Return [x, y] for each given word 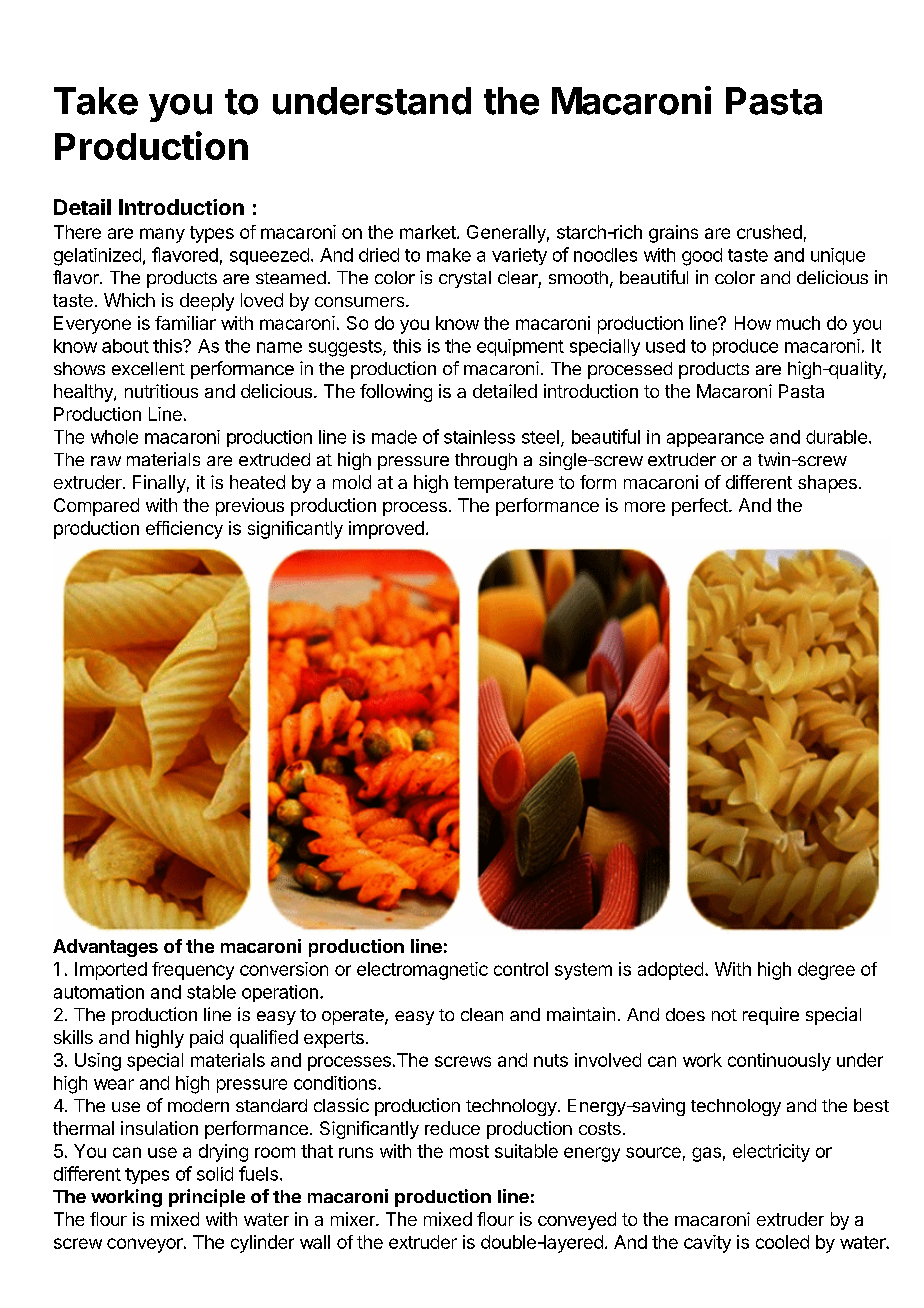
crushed [769, 232]
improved [386, 530]
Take [96, 101]
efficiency [184, 530]
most [469, 1151]
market [429, 232]
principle [207, 1198]
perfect [701, 507]
